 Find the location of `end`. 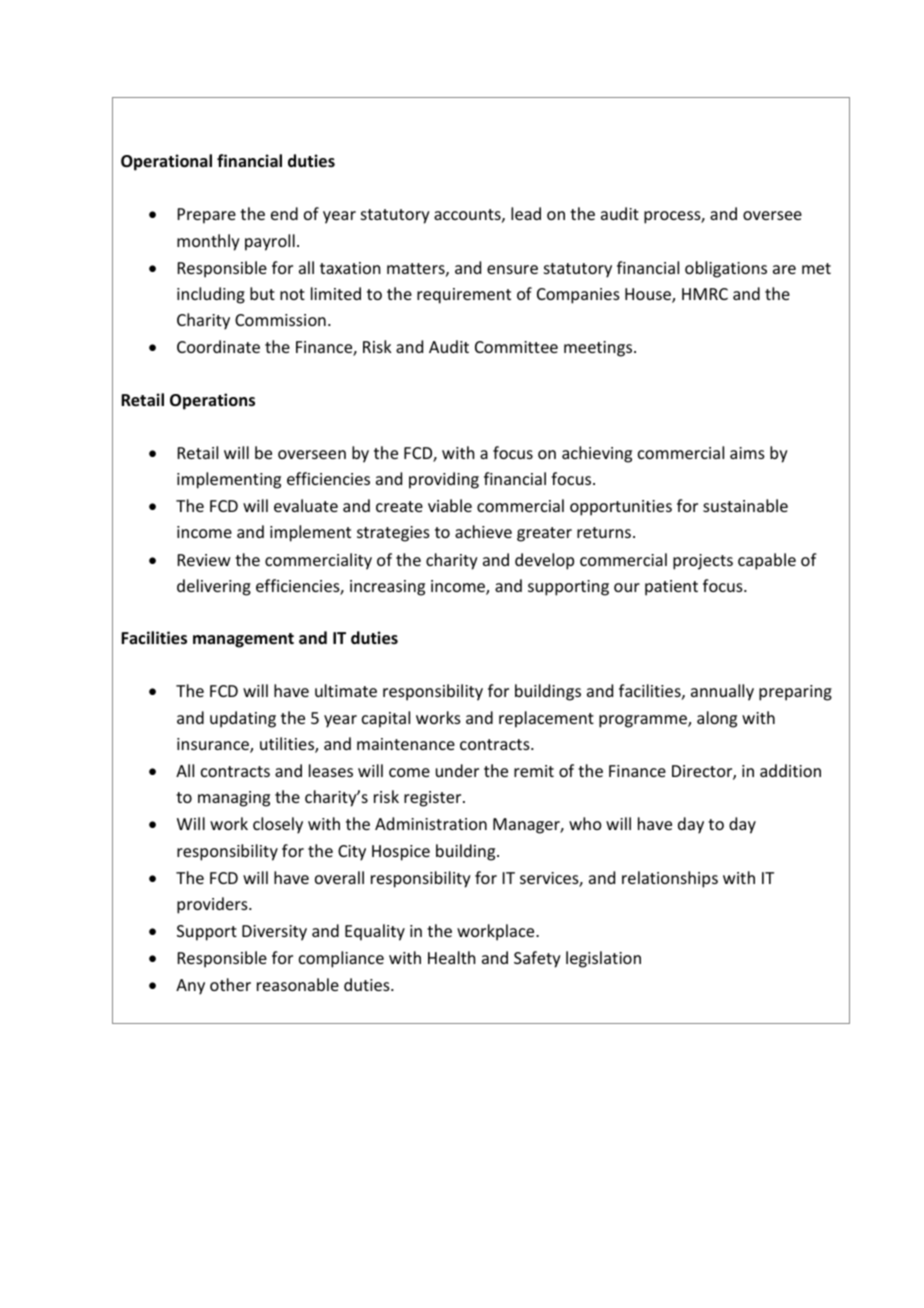

end is located at coordinates (284, 213).
